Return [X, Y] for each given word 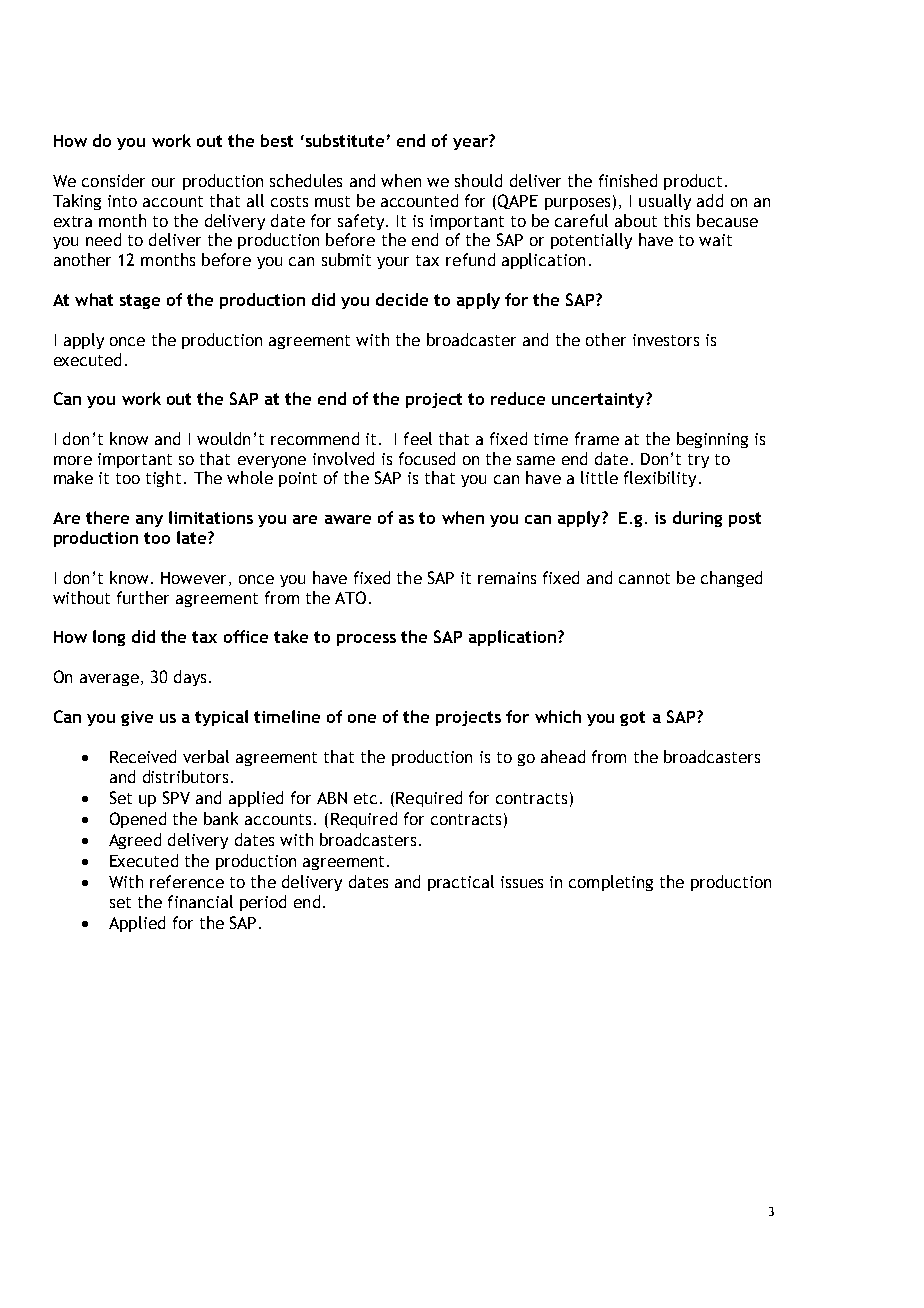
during [697, 519]
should [478, 180]
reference [187, 881]
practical [461, 883]
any [149, 521]
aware [348, 519]
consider [113, 180]
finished [628, 180]
